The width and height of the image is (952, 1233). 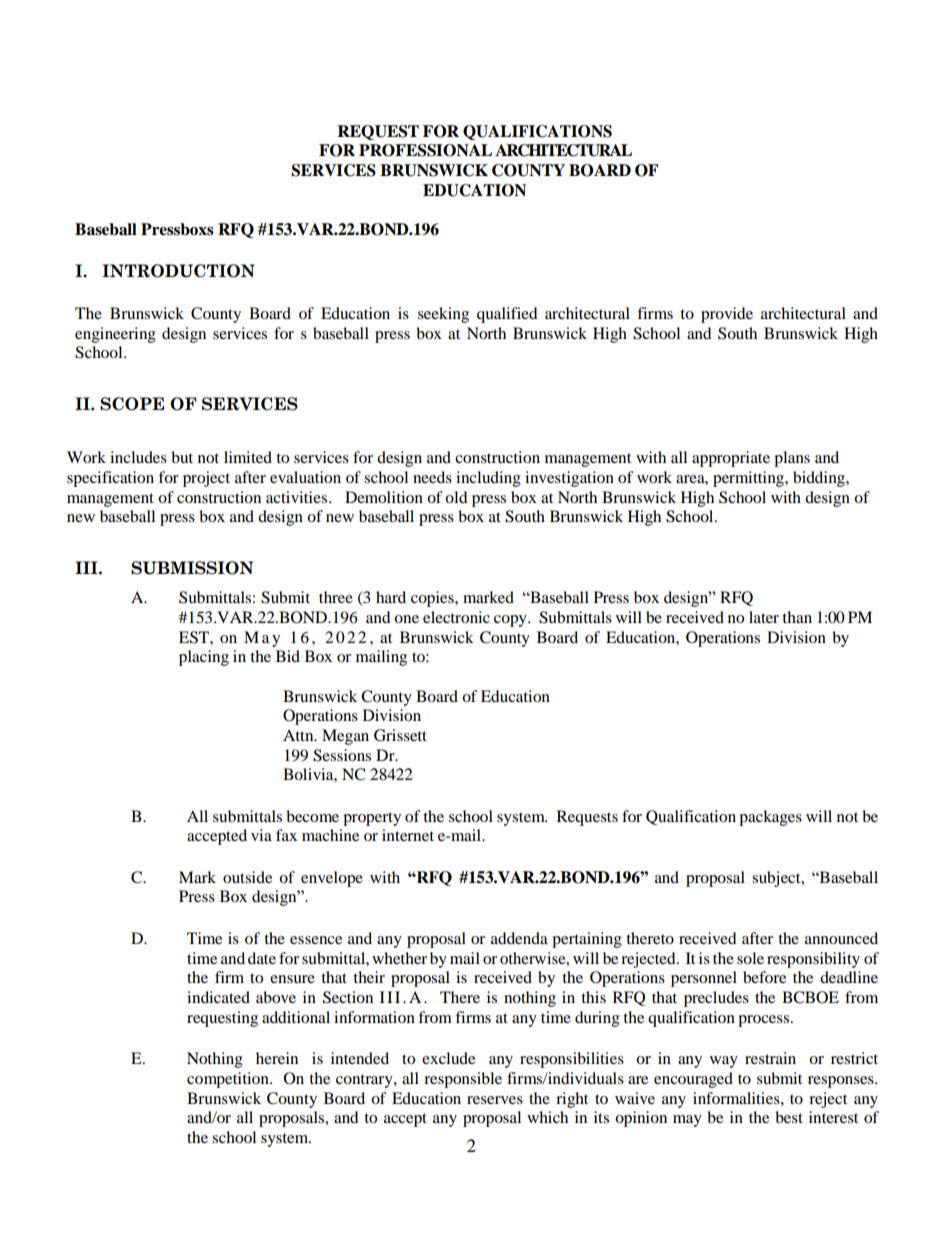 What do you see at coordinates (488, 479) in the image?
I see `including` at bounding box center [488, 479].
